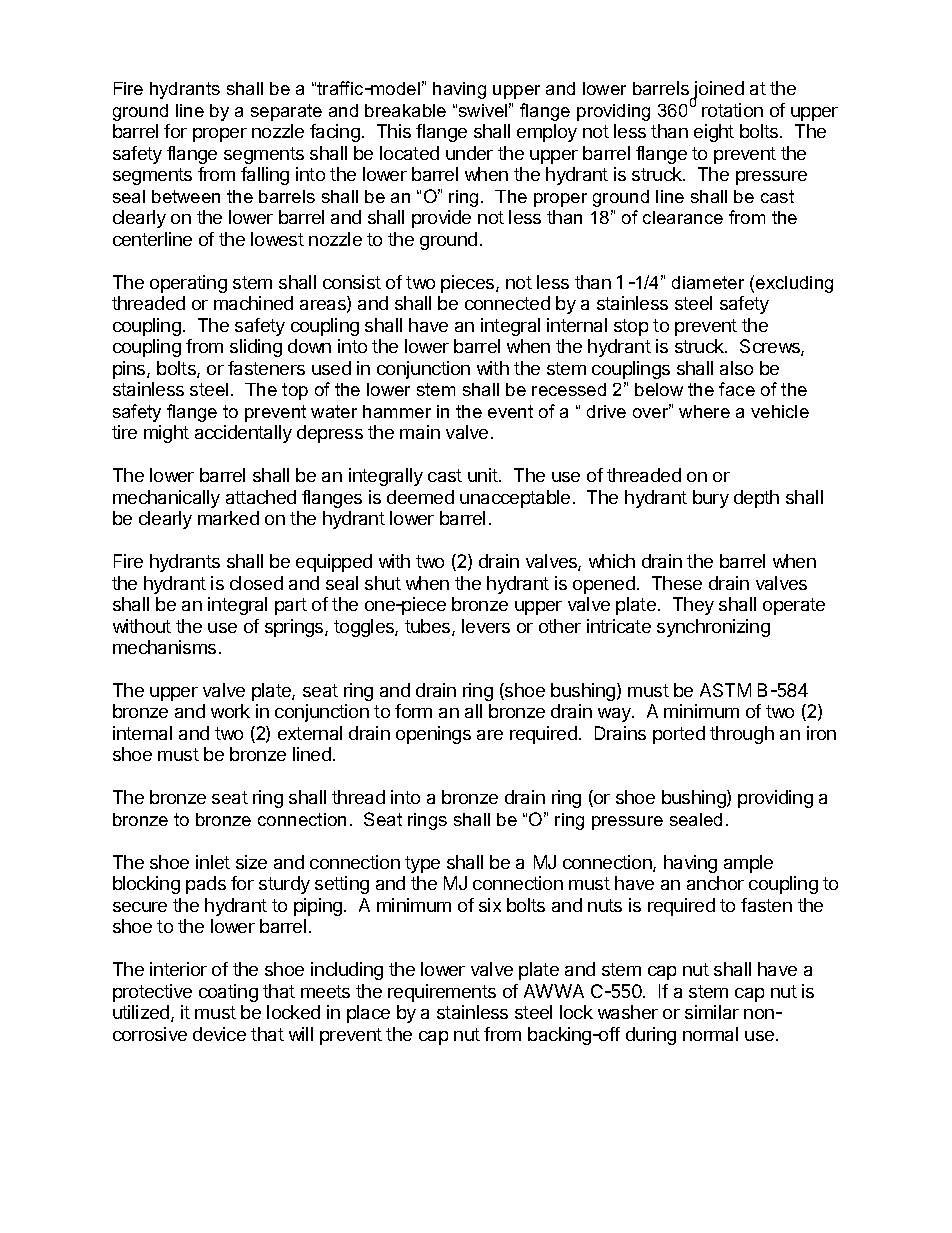  I want to click on where, so click(704, 411).
